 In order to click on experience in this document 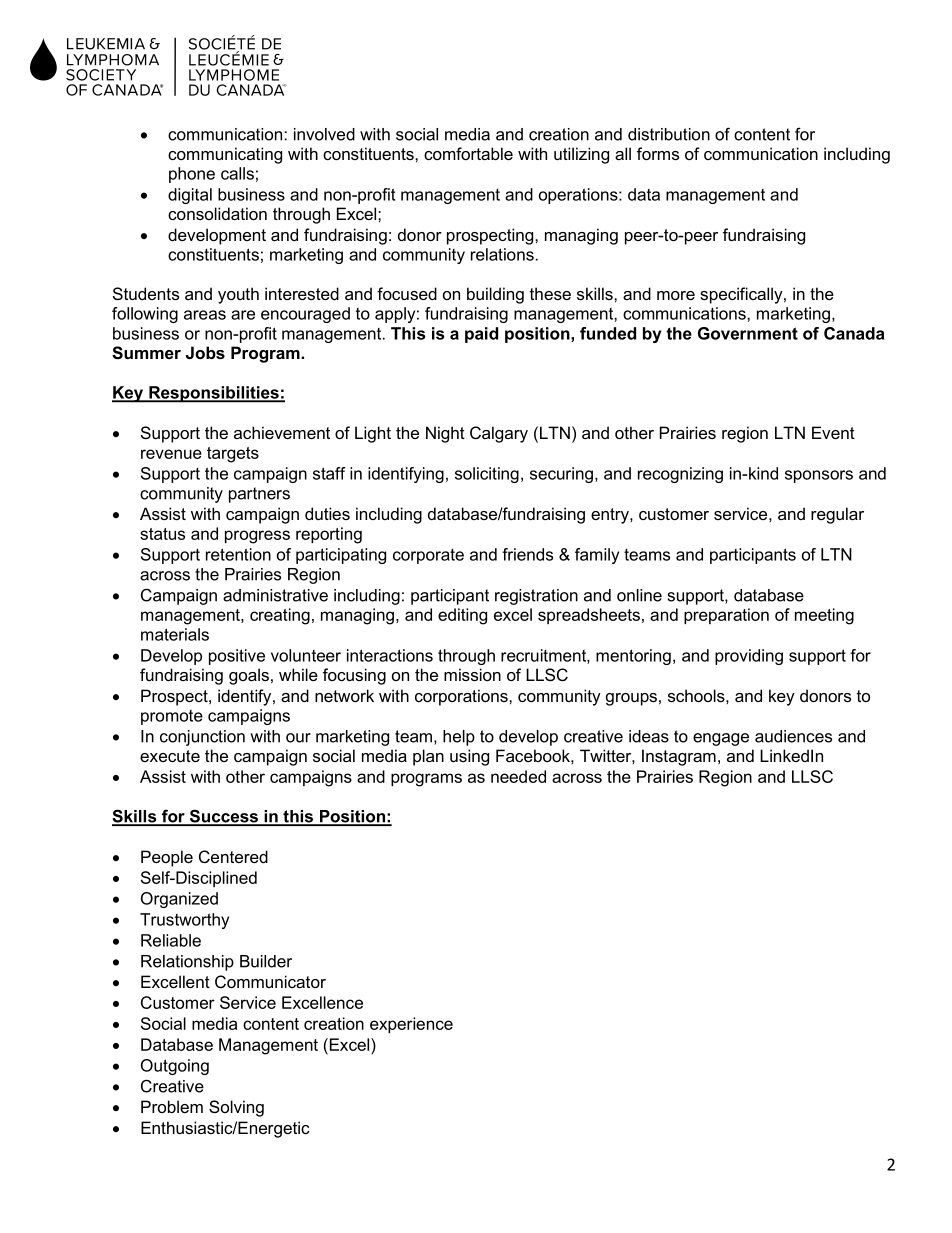, I will do `click(411, 1025)`.
